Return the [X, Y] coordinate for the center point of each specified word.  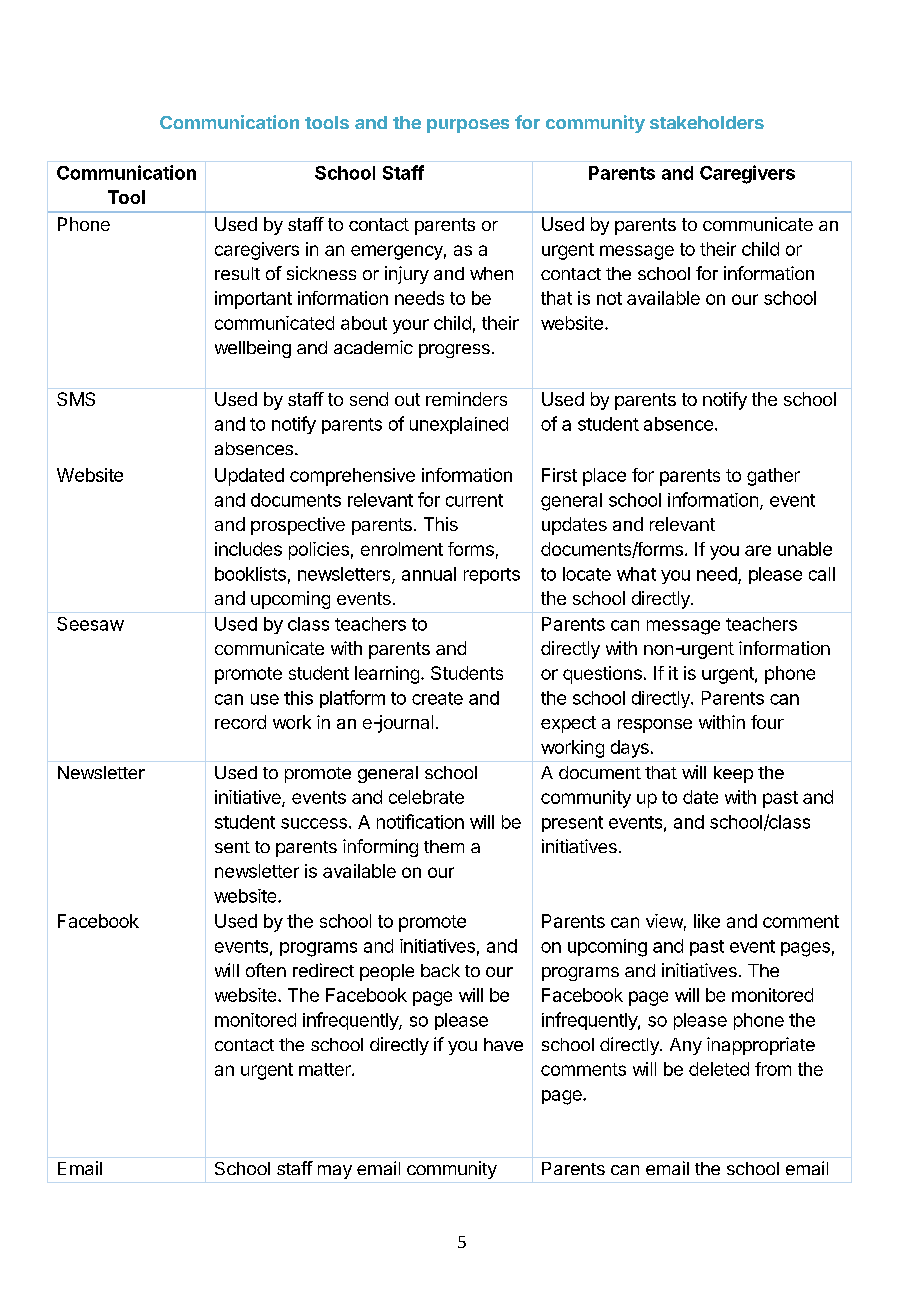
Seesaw [90, 624]
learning [387, 675]
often [266, 970]
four [767, 722]
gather [773, 477]
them [444, 846]
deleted [719, 1069]
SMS [76, 399]
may [335, 1172]
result [237, 273]
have [503, 1044]
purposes [468, 126]
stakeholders [707, 122]
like [707, 921]
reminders [466, 399]
